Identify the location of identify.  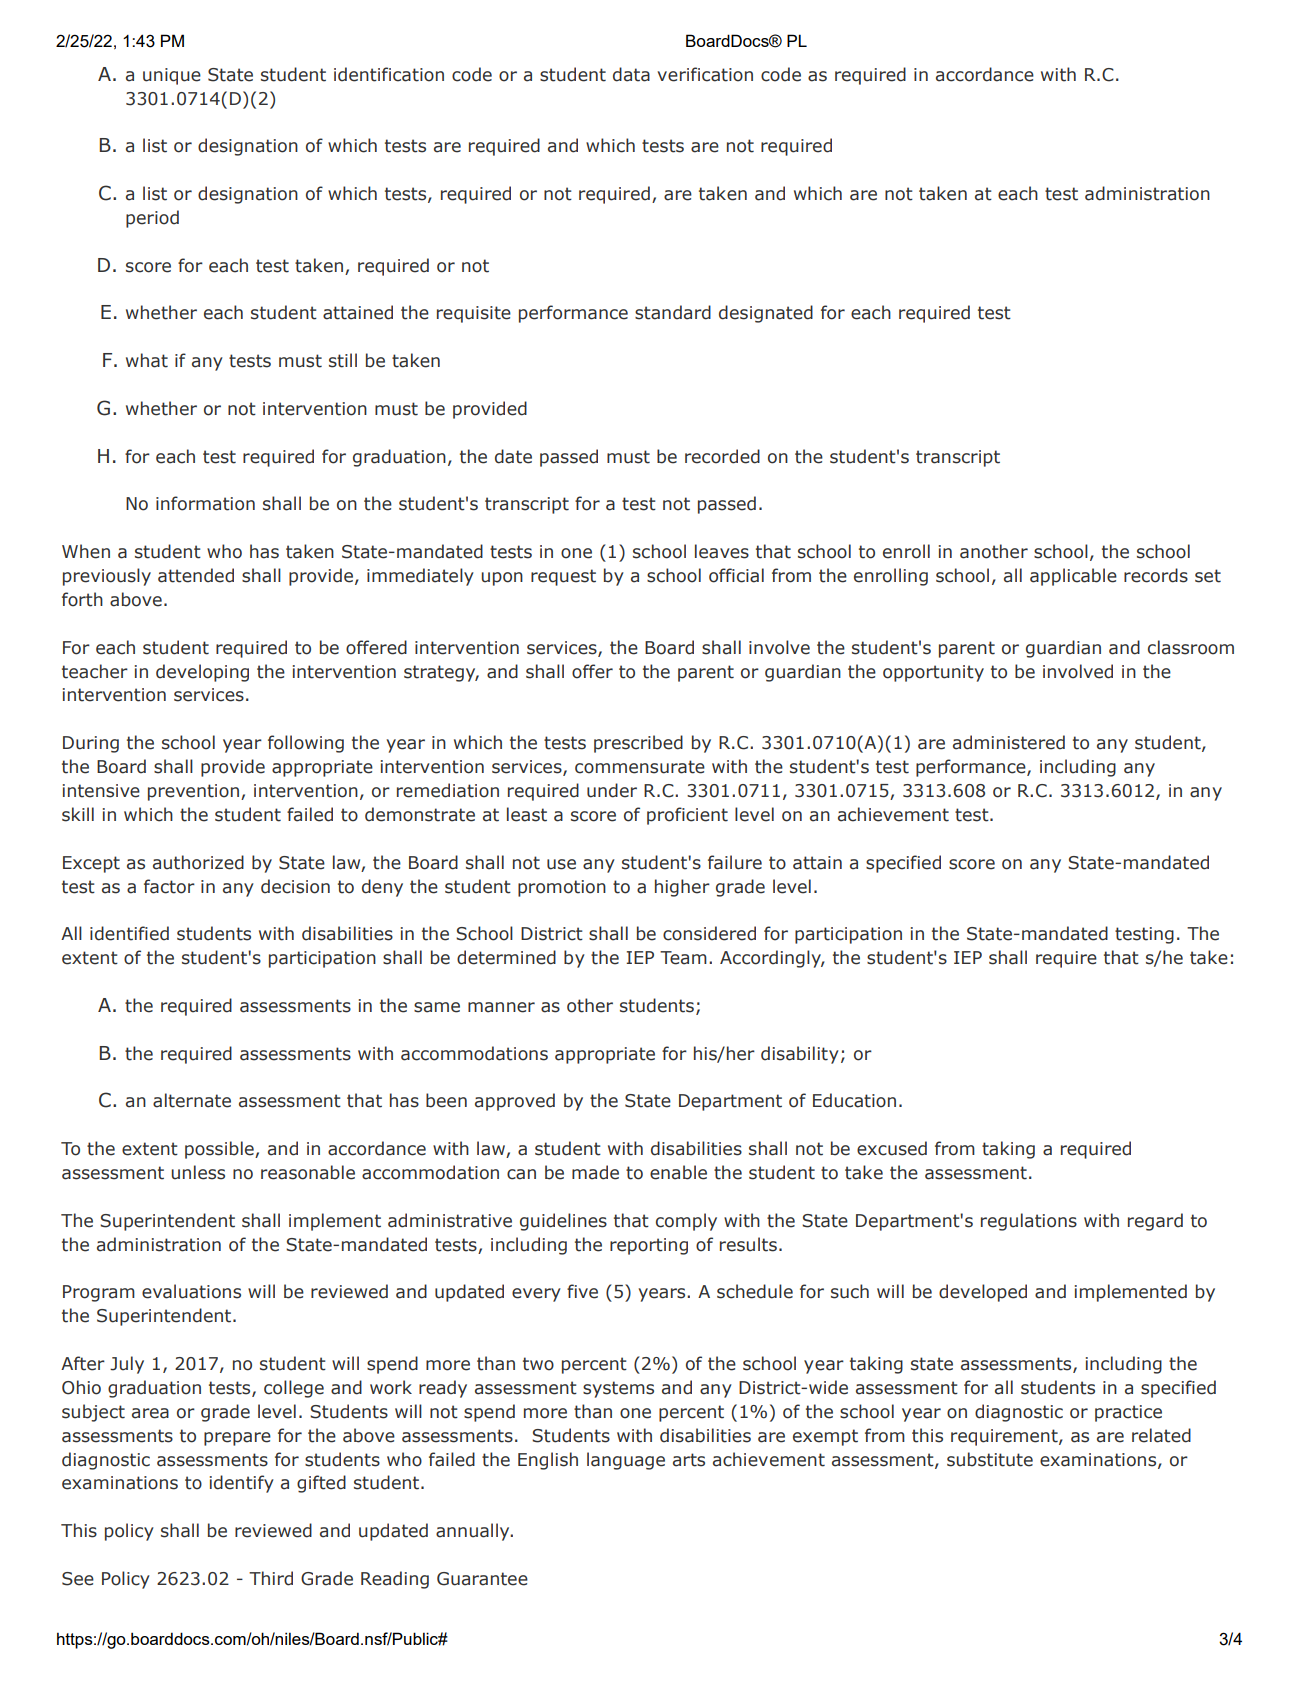
(242, 1484).
